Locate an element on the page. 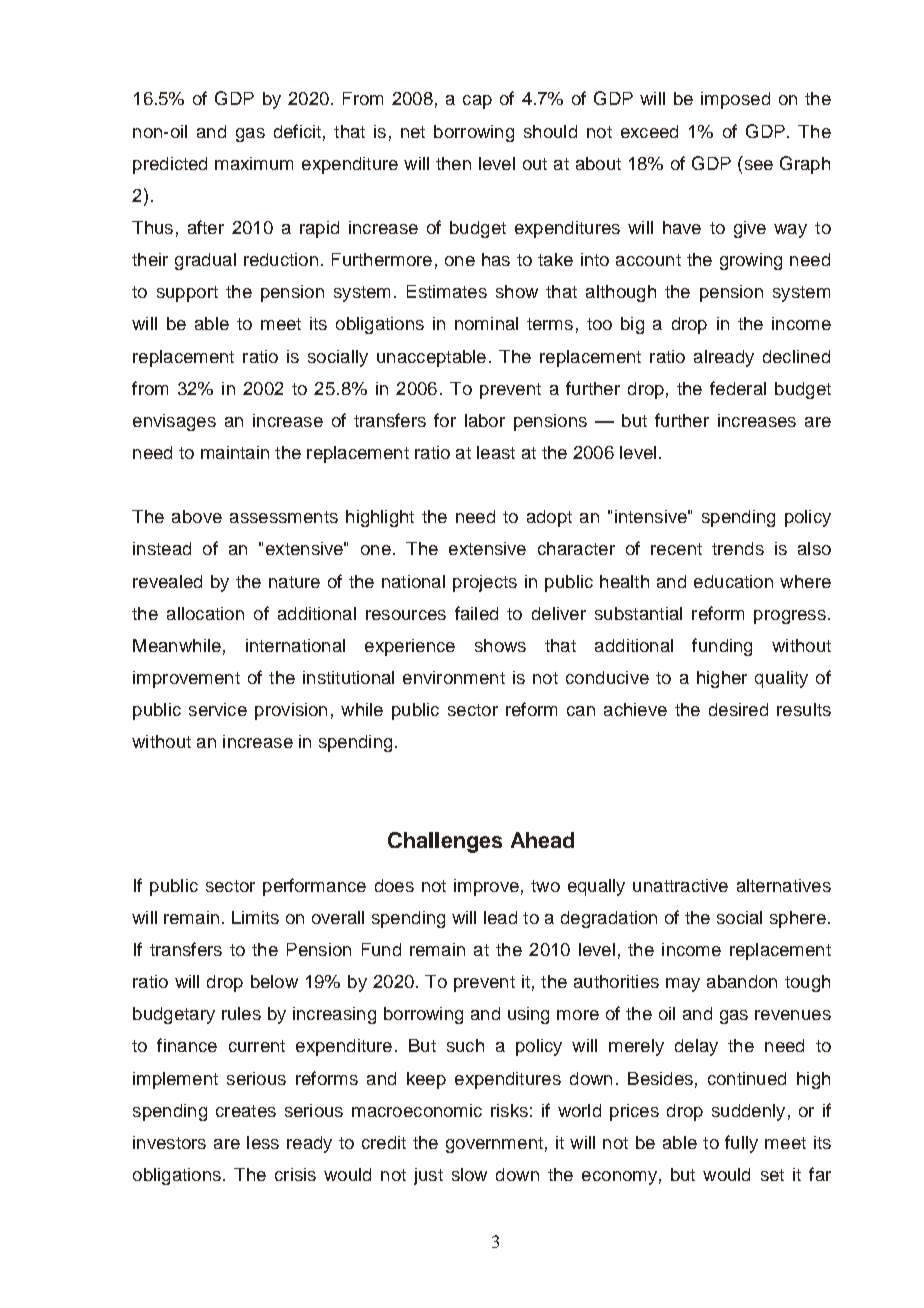  imposed is located at coordinates (735, 100).
